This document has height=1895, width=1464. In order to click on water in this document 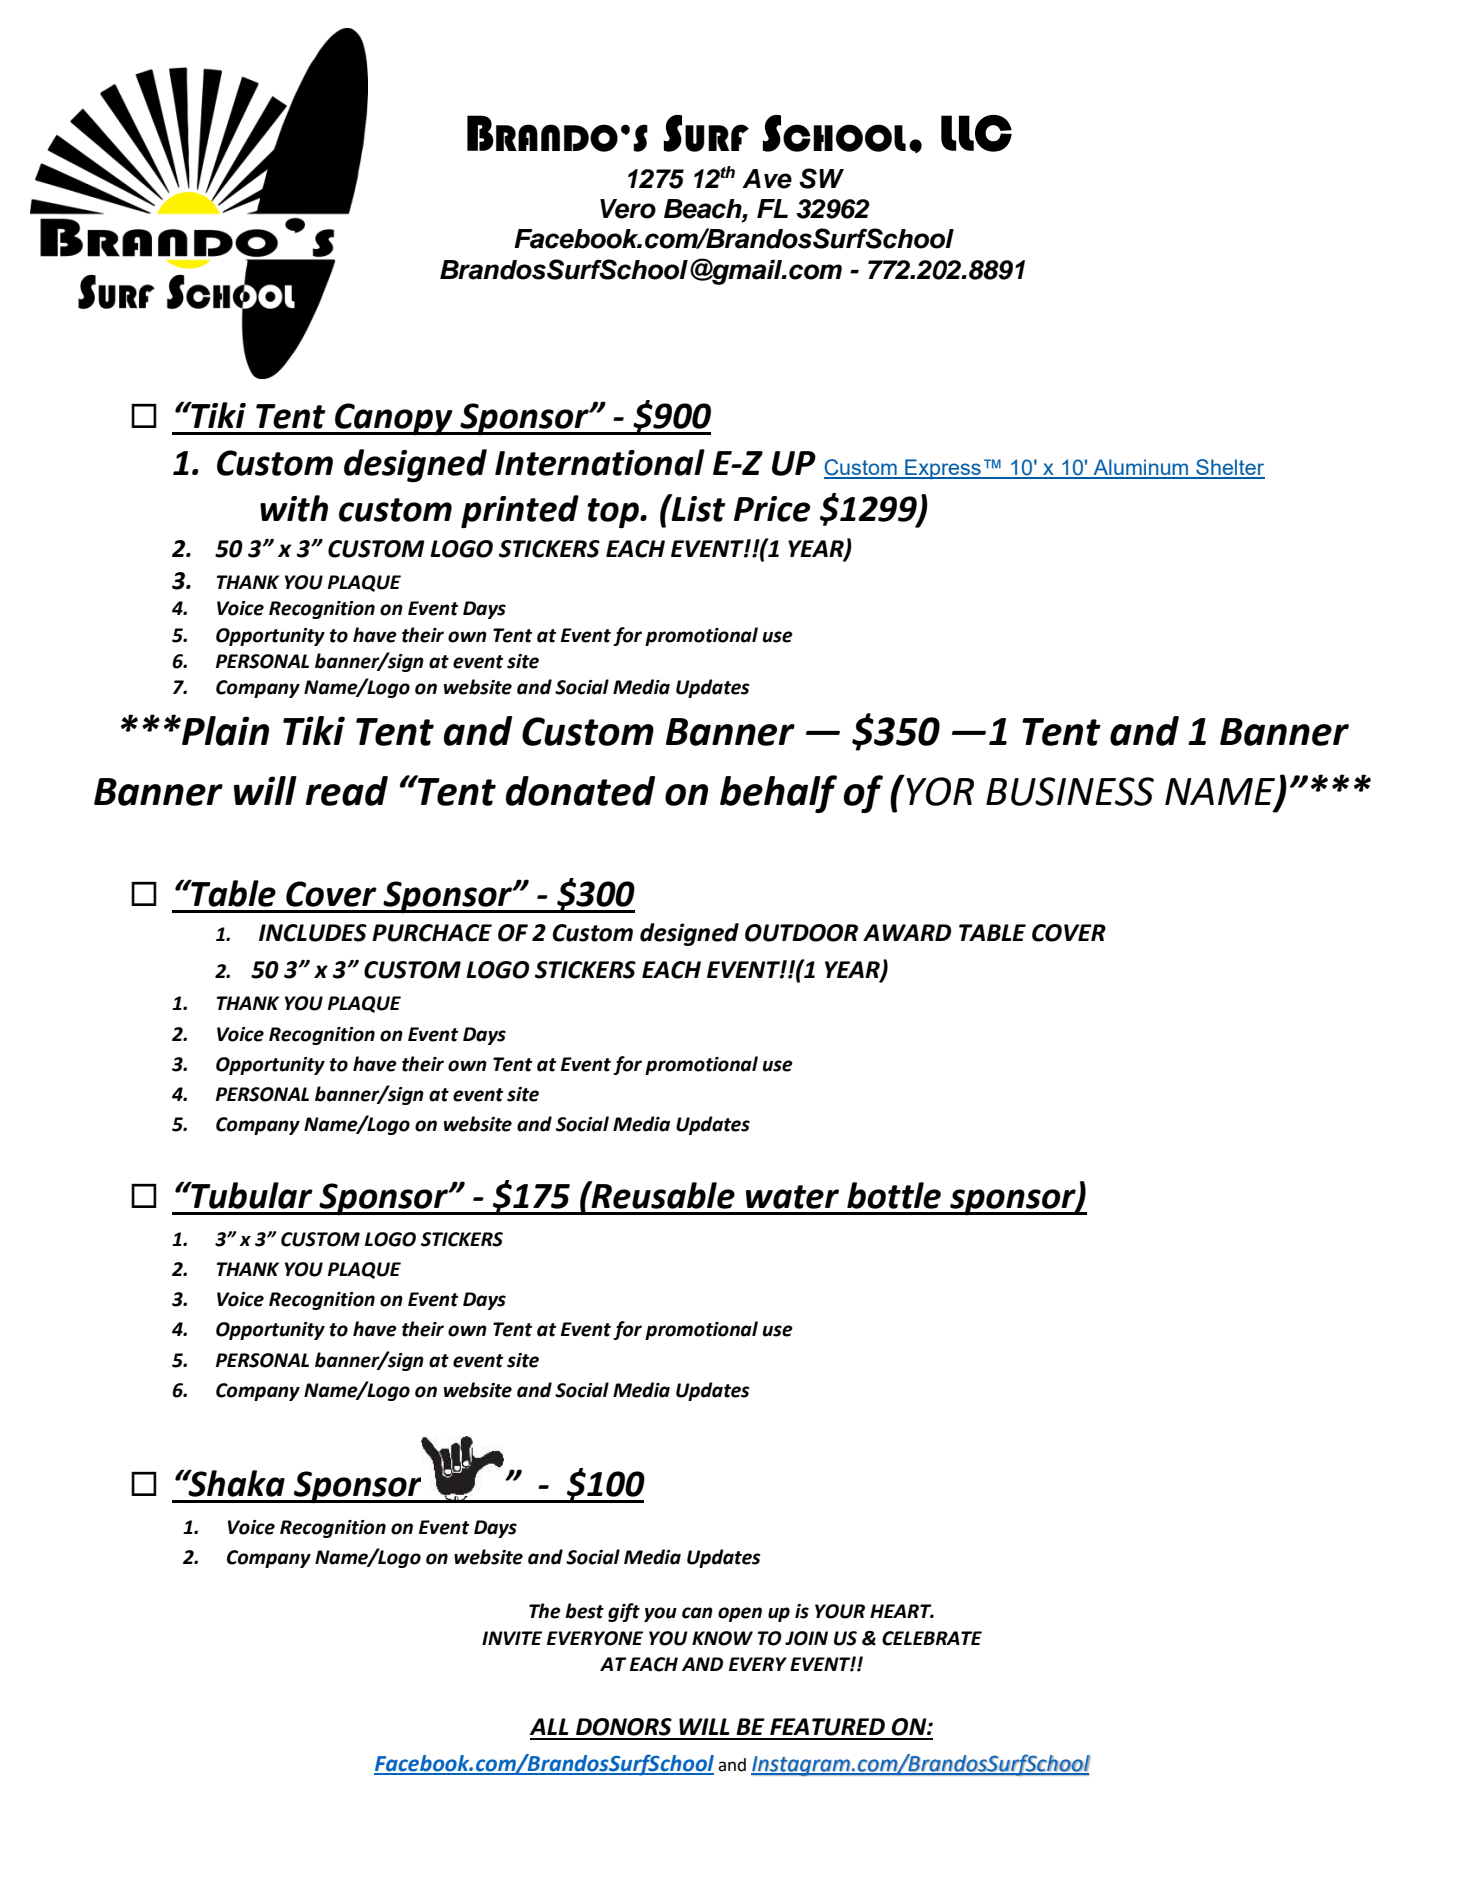, I will do `click(792, 1197)`.
